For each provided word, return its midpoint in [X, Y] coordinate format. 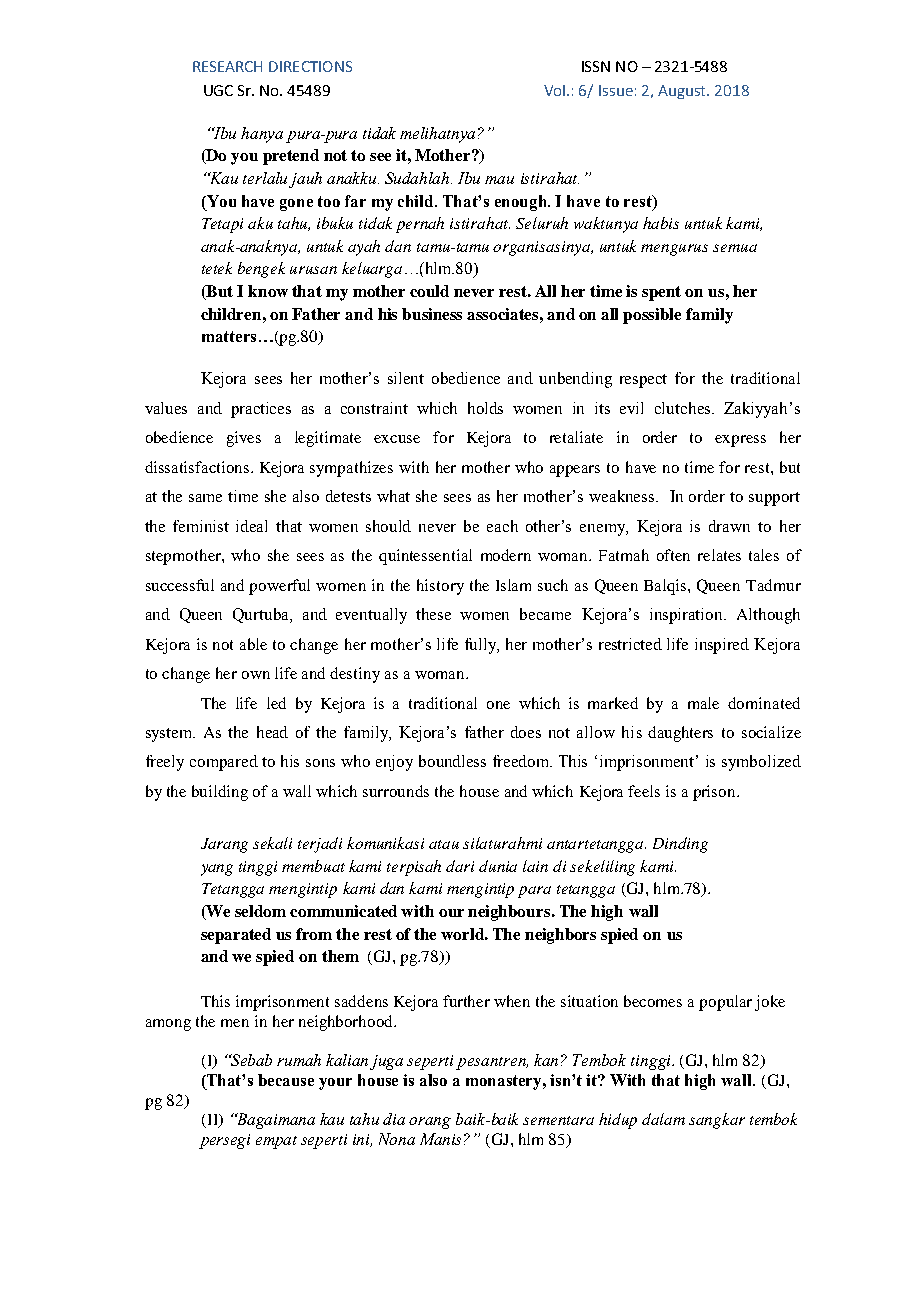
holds [485, 408]
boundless [452, 761]
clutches [684, 408]
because [286, 1080]
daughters [680, 734]
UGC [218, 90]
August [683, 92]
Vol [556, 90]
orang [430, 1123]
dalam [663, 1119]
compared [224, 763]
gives [244, 439]
